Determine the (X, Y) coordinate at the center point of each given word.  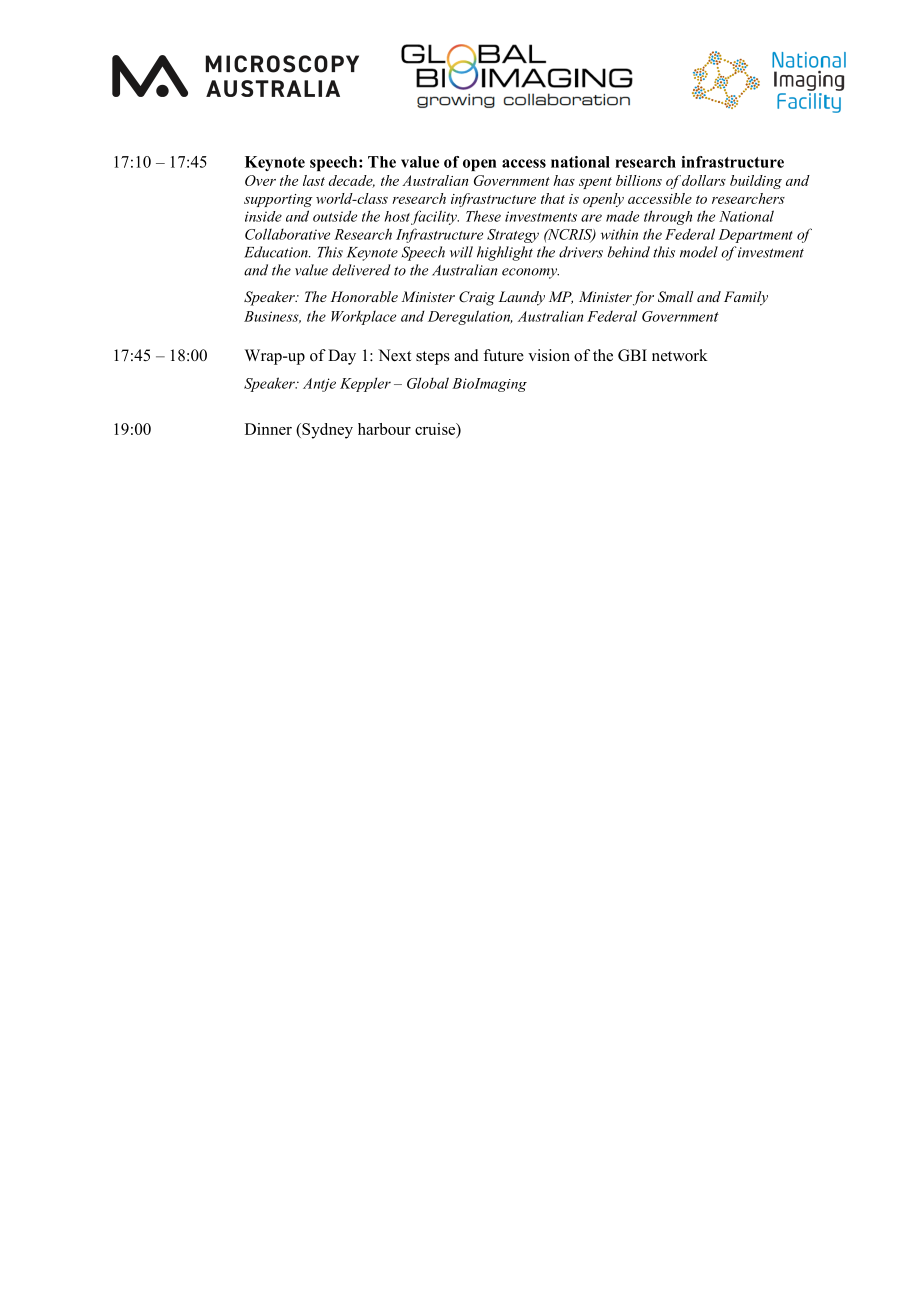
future (503, 355)
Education (277, 252)
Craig (477, 298)
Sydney (326, 431)
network (680, 355)
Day (342, 357)
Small (676, 297)
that (553, 198)
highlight (505, 253)
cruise (436, 430)
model (699, 252)
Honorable (364, 296)
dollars (704, 180)
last (314, 180)
